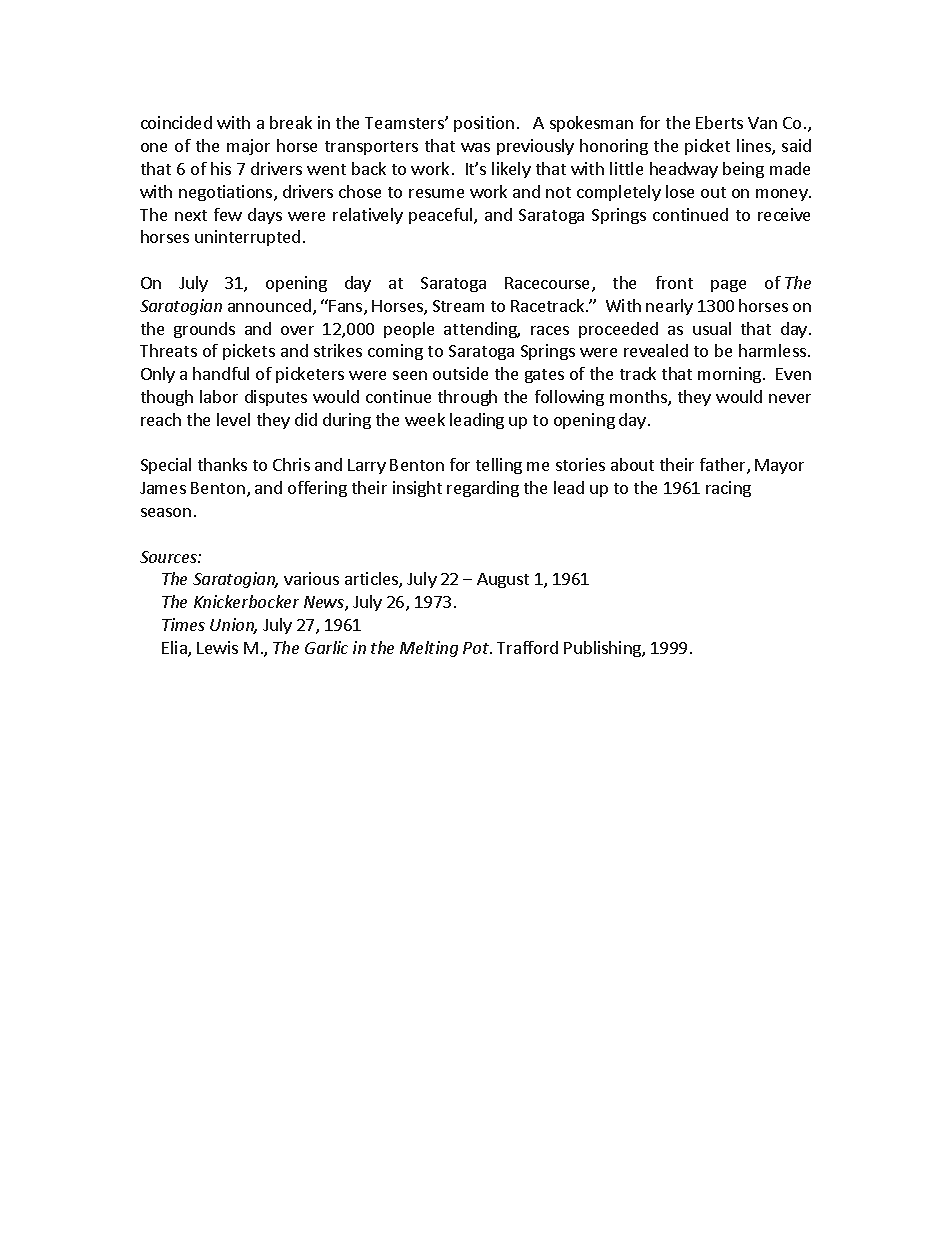  What do you see at coordinates (458, 306) in the screenshot?
I see `Stream` at bounding box center [458, 306].
